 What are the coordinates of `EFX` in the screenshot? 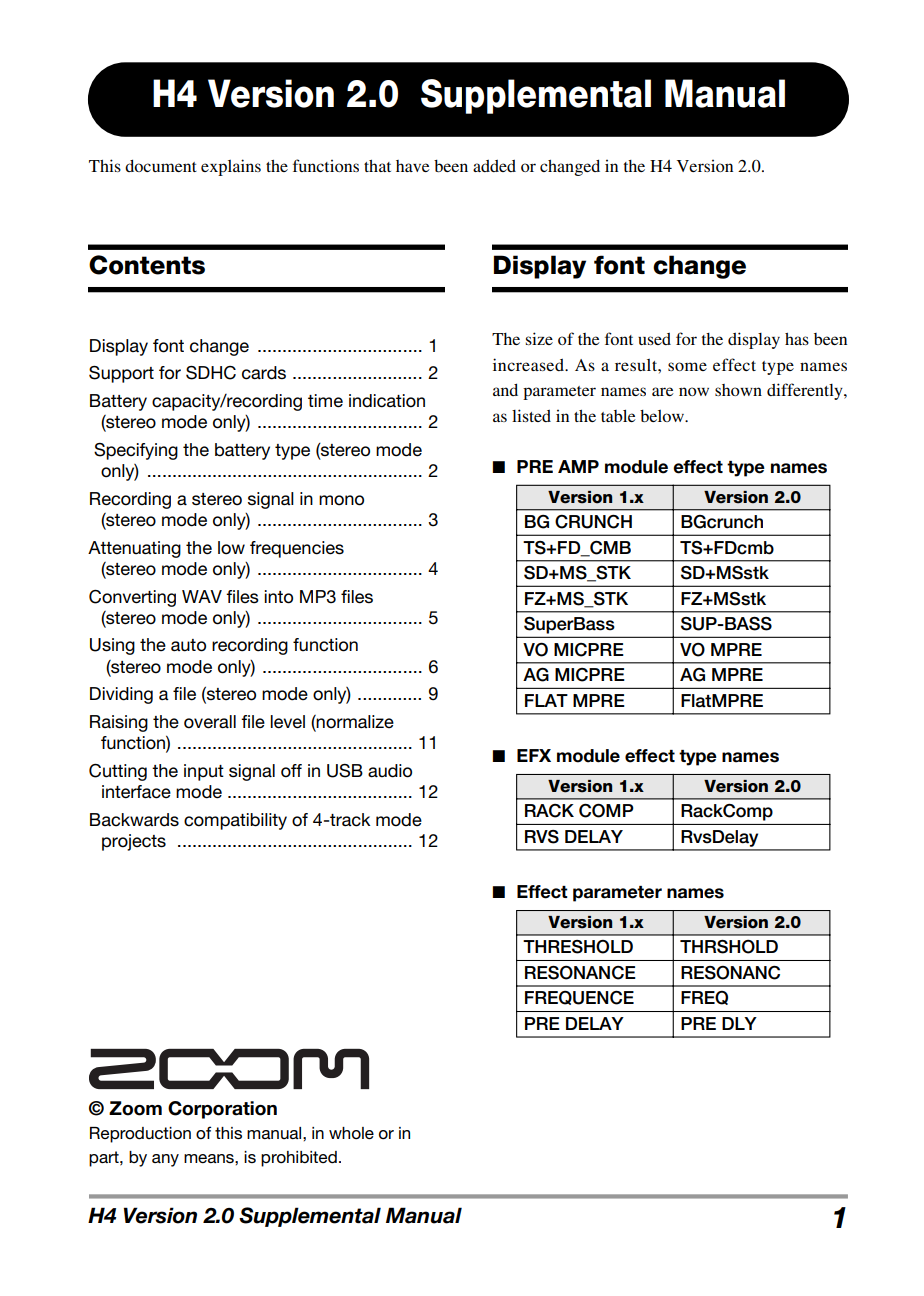 It's located at (534, 755).
